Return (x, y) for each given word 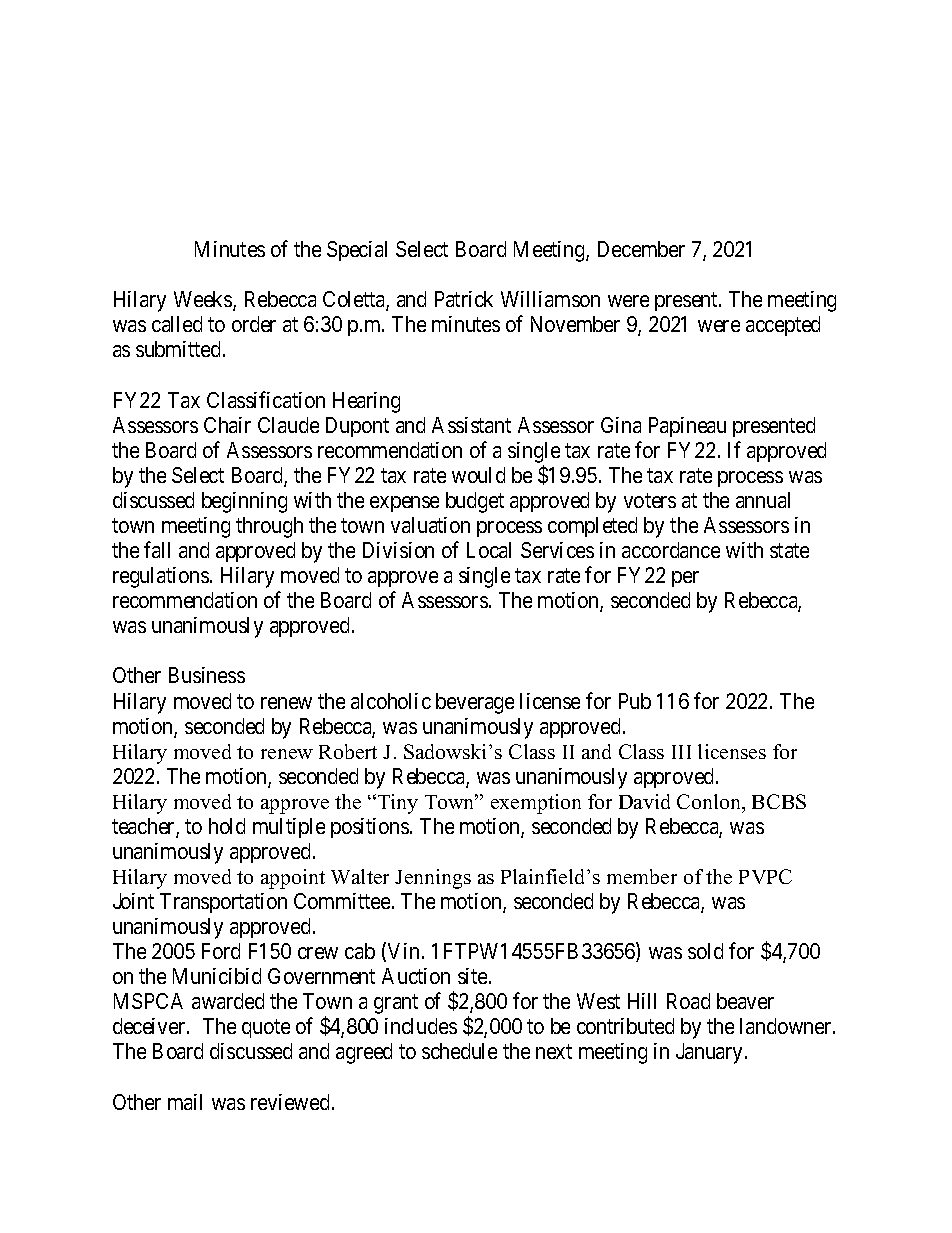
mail (185, 1102)
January (711, 1053)
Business (207, 675)
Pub (635, 701)
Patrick (464, 299)
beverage (475, 703)
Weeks (204, 301)
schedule (459, 1051)
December (641, 249)
